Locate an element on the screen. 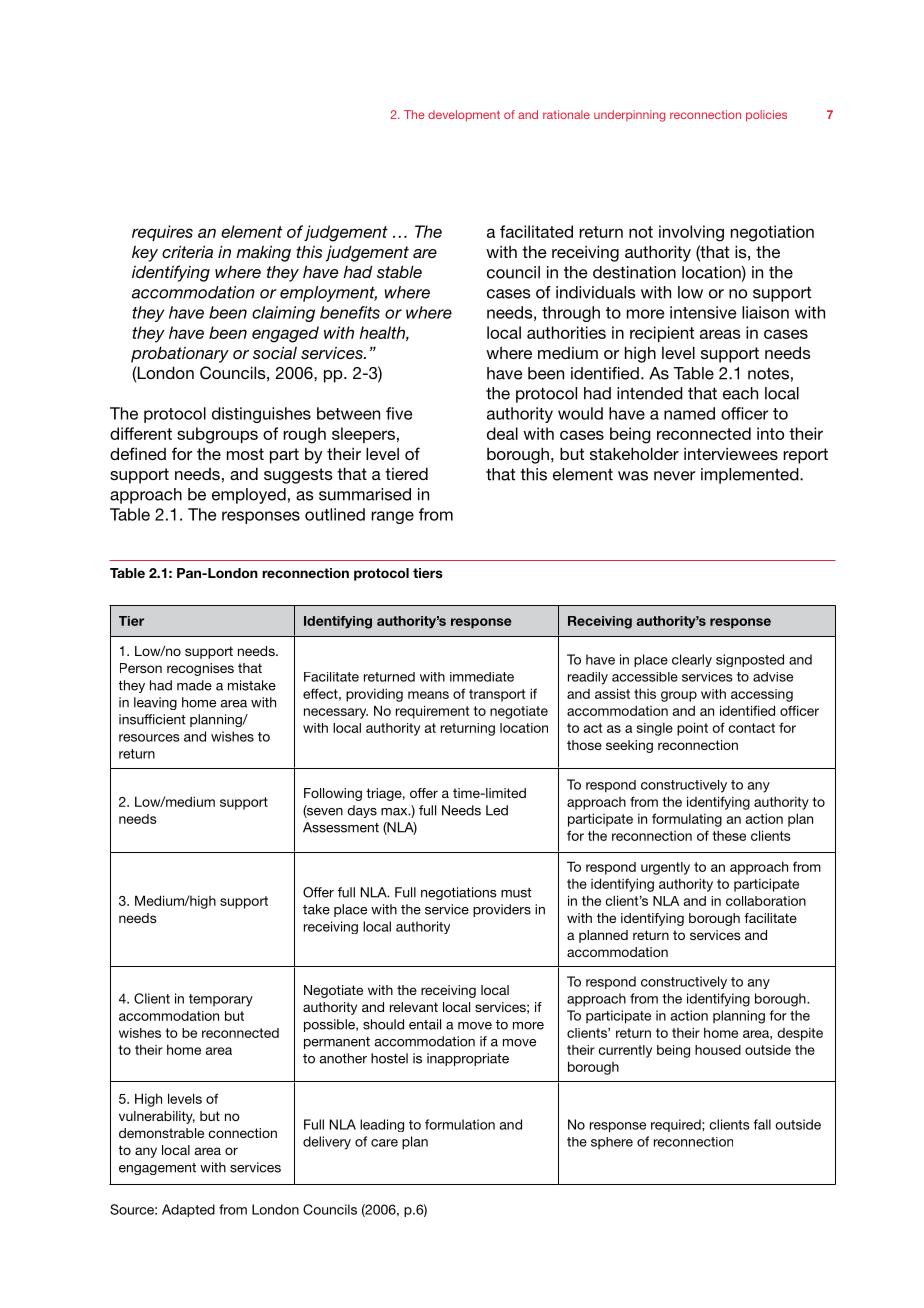 This screenshot has height=1308, width=924. development is located at coordinates (464, 116).
